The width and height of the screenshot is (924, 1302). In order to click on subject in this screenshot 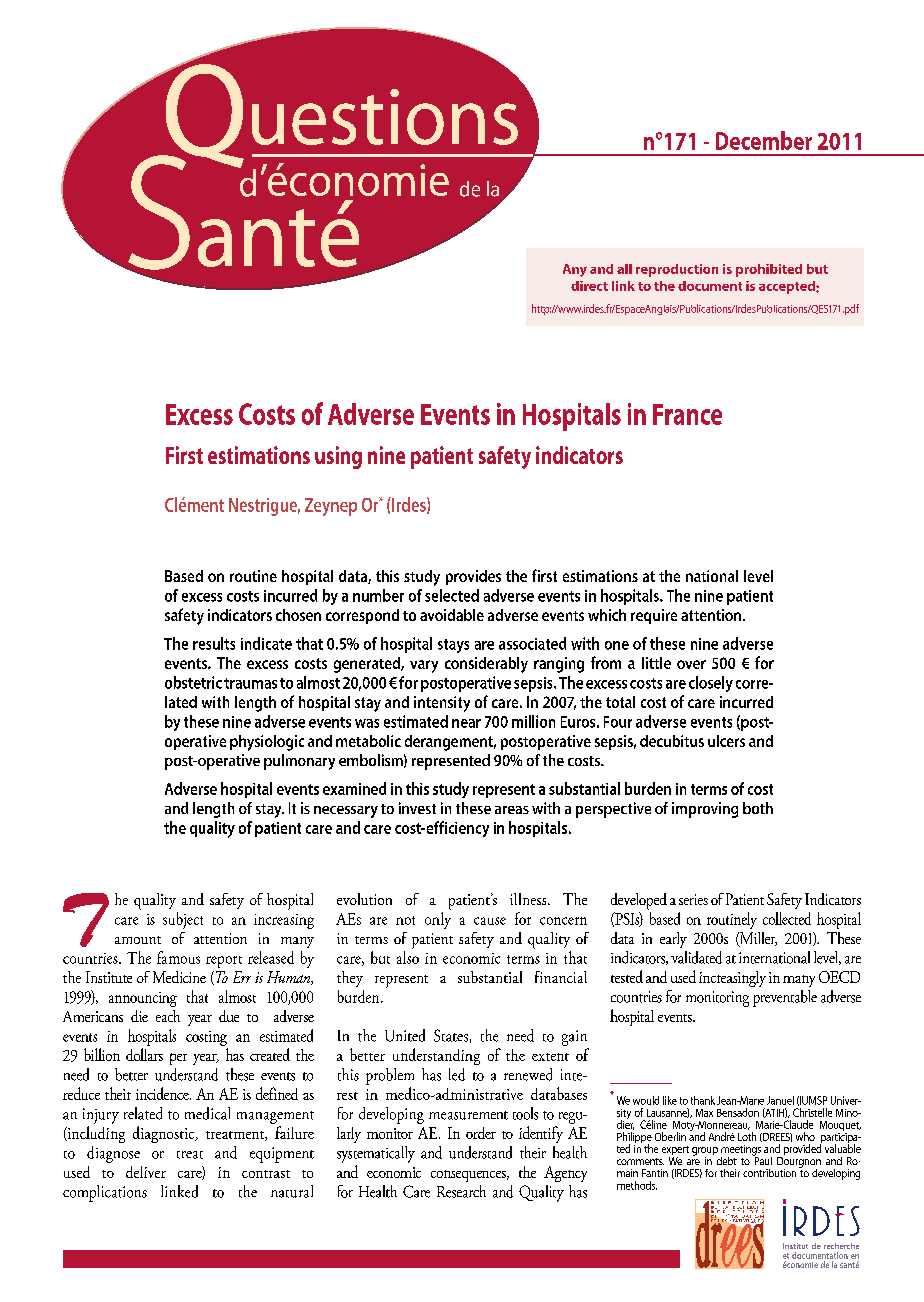, I will do `click(183, 920)`.
